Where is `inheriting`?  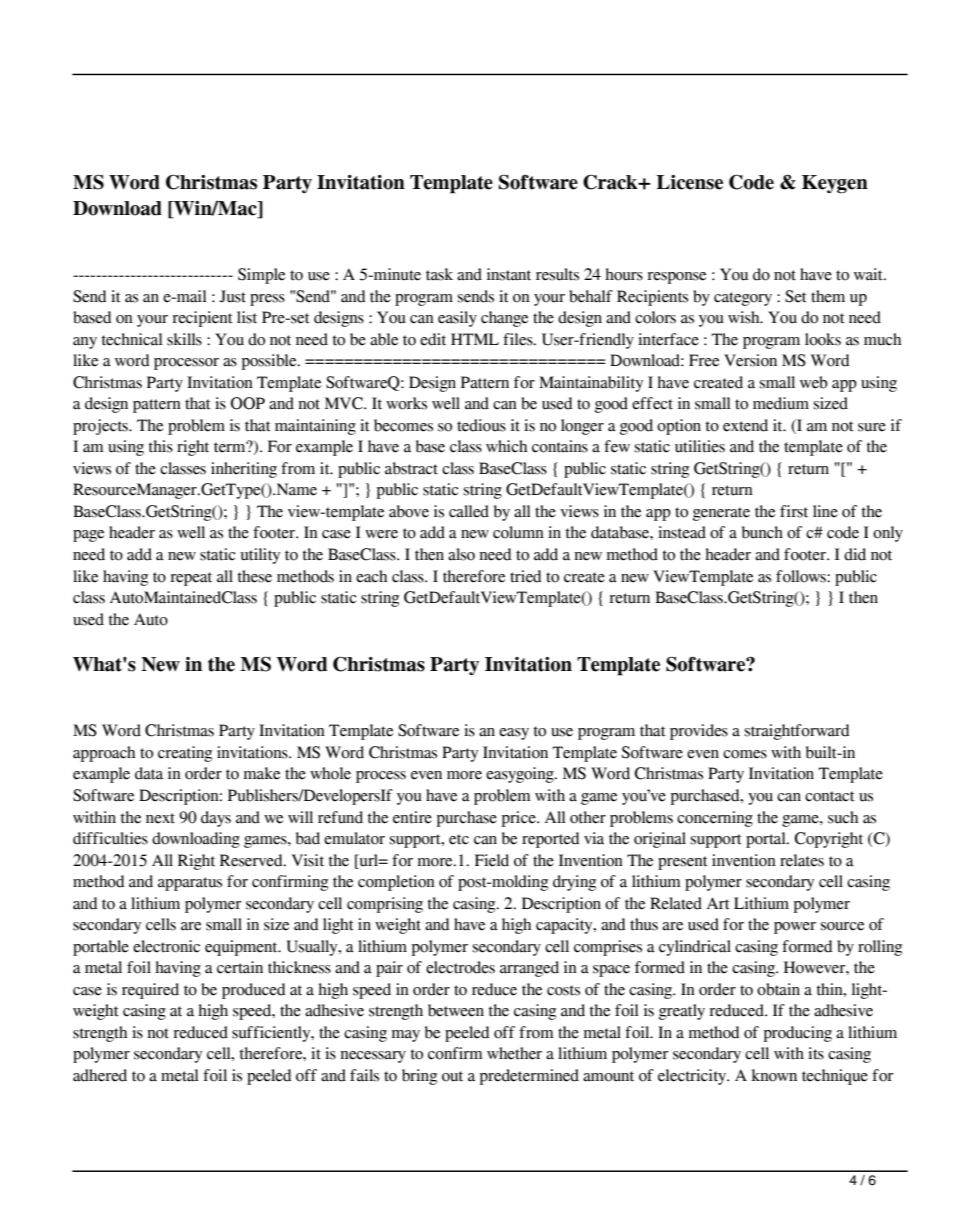
inheriting is located at coordinates (244, 470).
